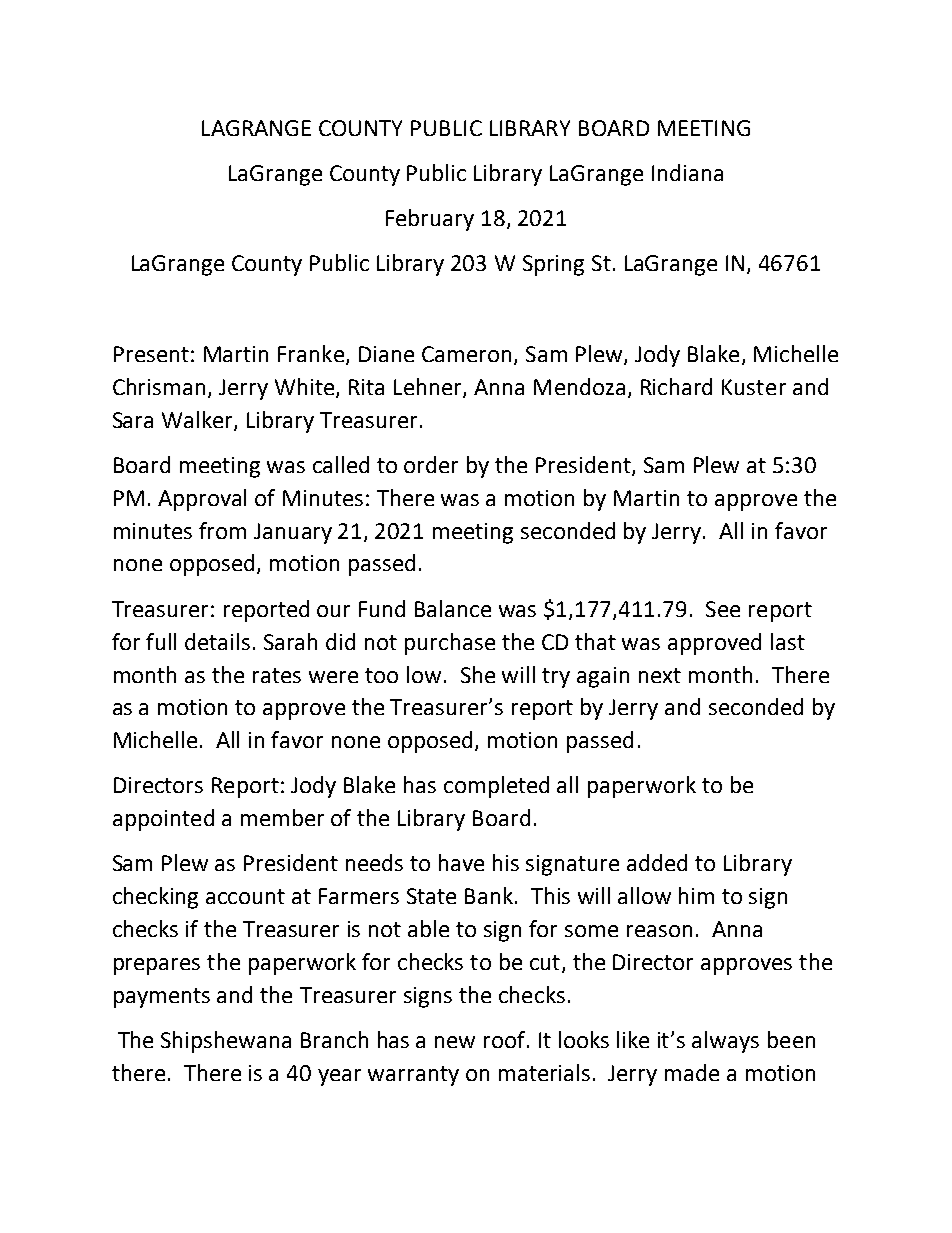 The width and height of the screenshot is (952, 1233). Describe the element at coordinates (687, 172) in the screenshot. I see `Indiana` at that location.
